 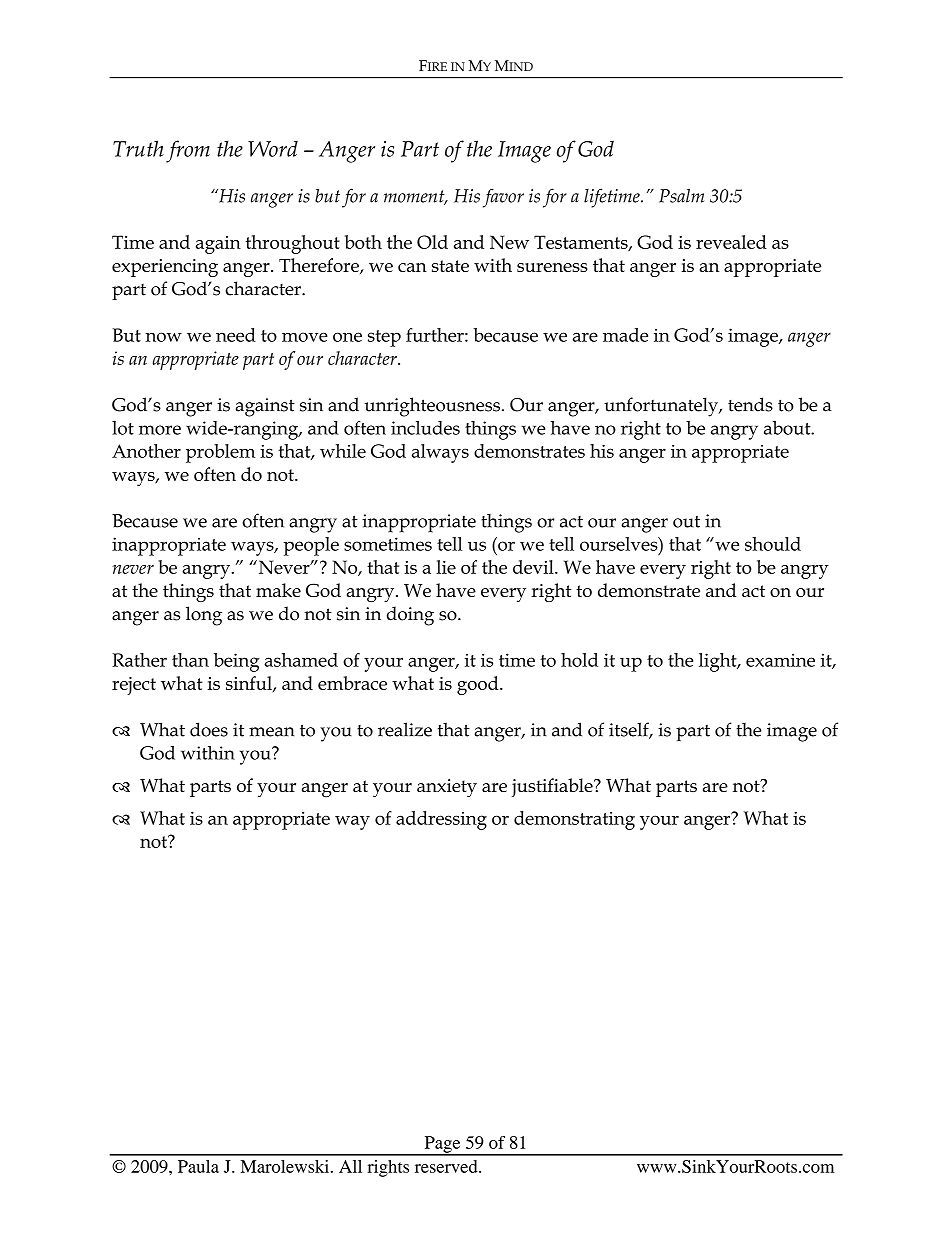 What do you see at coordinates (773, 544) in the screenshot?
I see `should` at bounding box center [773, 544].
